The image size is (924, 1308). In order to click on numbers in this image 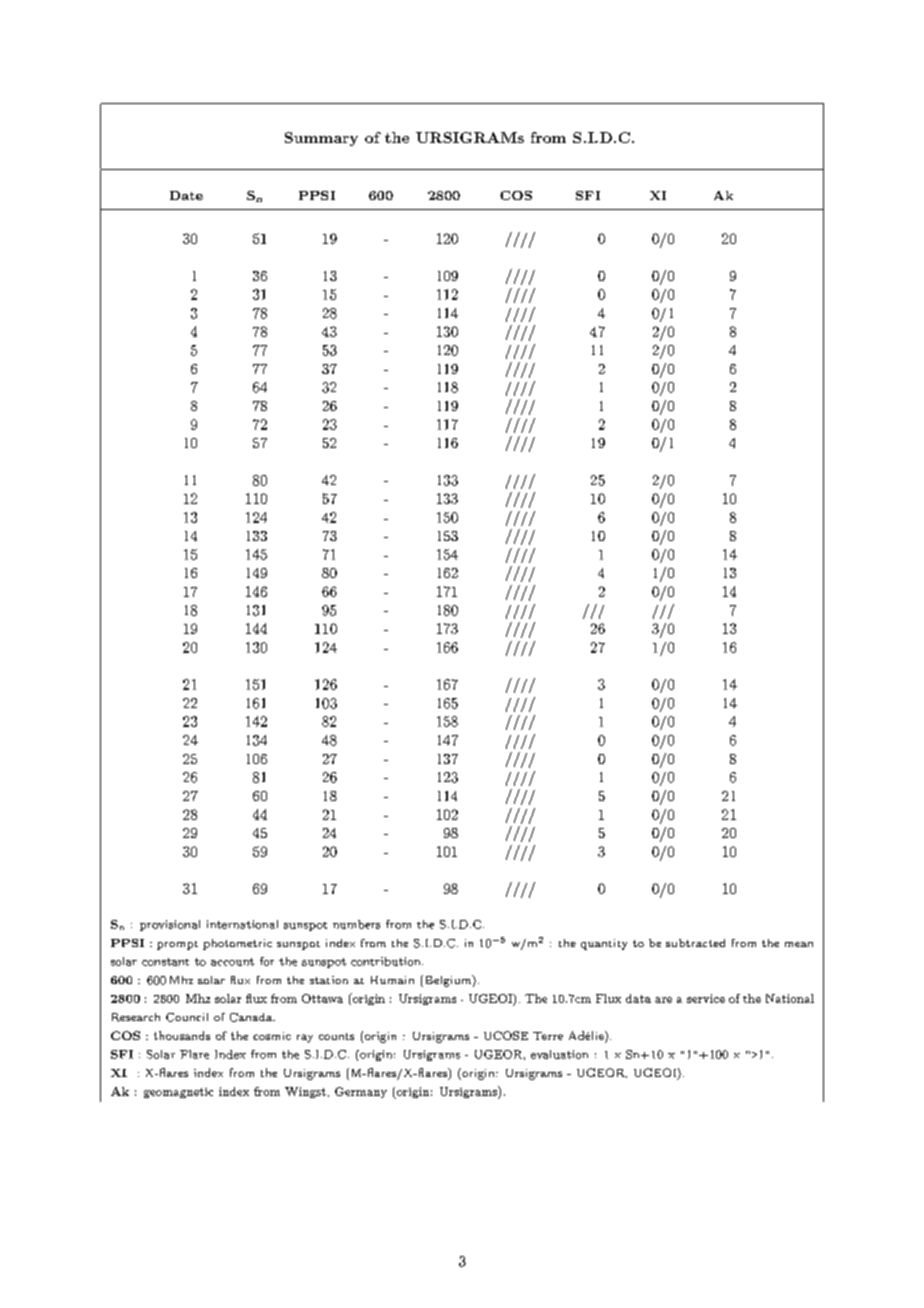, I will do `click(356, 924)`.
